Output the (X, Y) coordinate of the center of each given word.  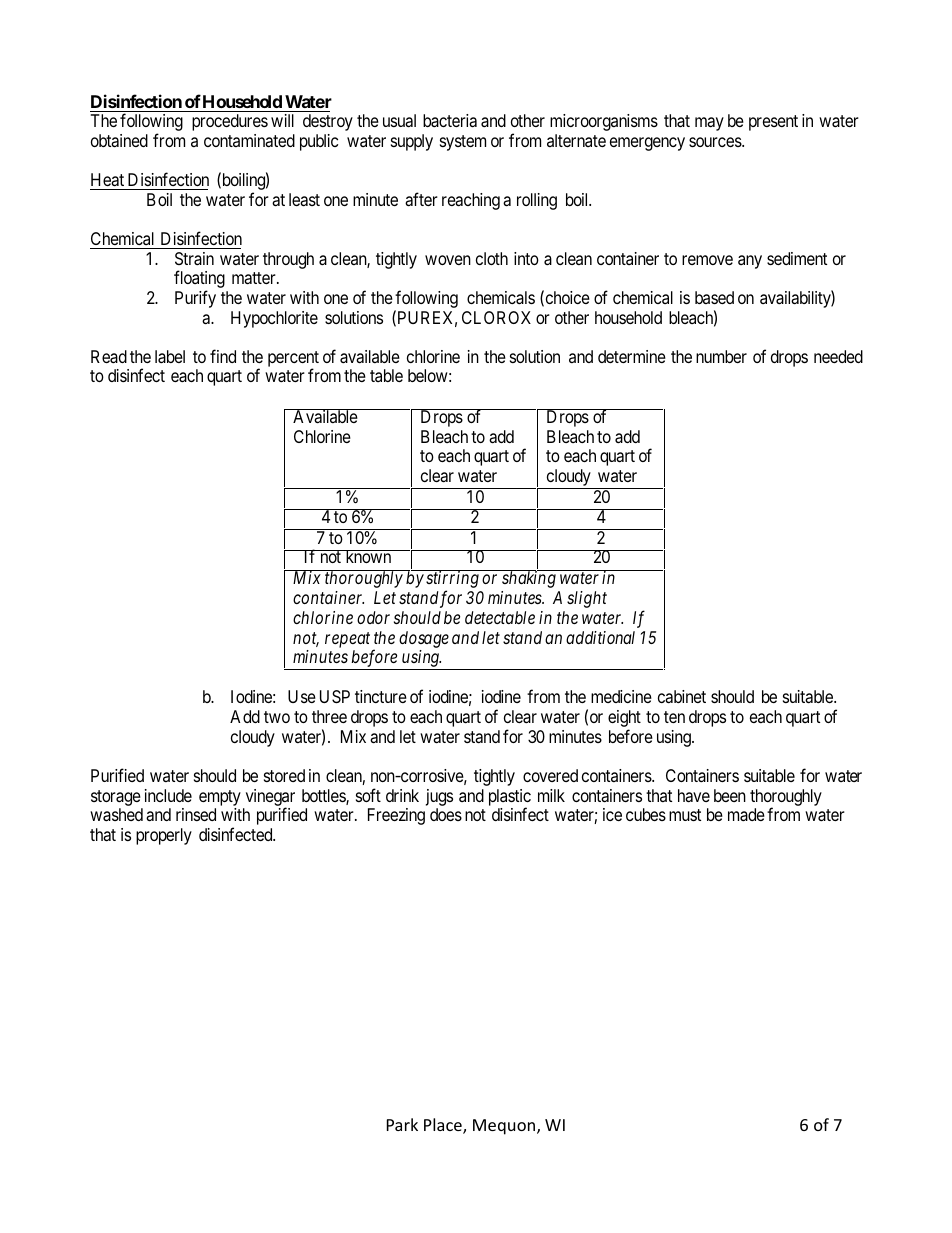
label (170, 356)
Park (402, 1124)
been (730, 795)
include (168, 795)
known (368, 556)
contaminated (249, 141)
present (773, 123)
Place (444, 1126)
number (721, 356)
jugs (439, 797)
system (463, 143)
